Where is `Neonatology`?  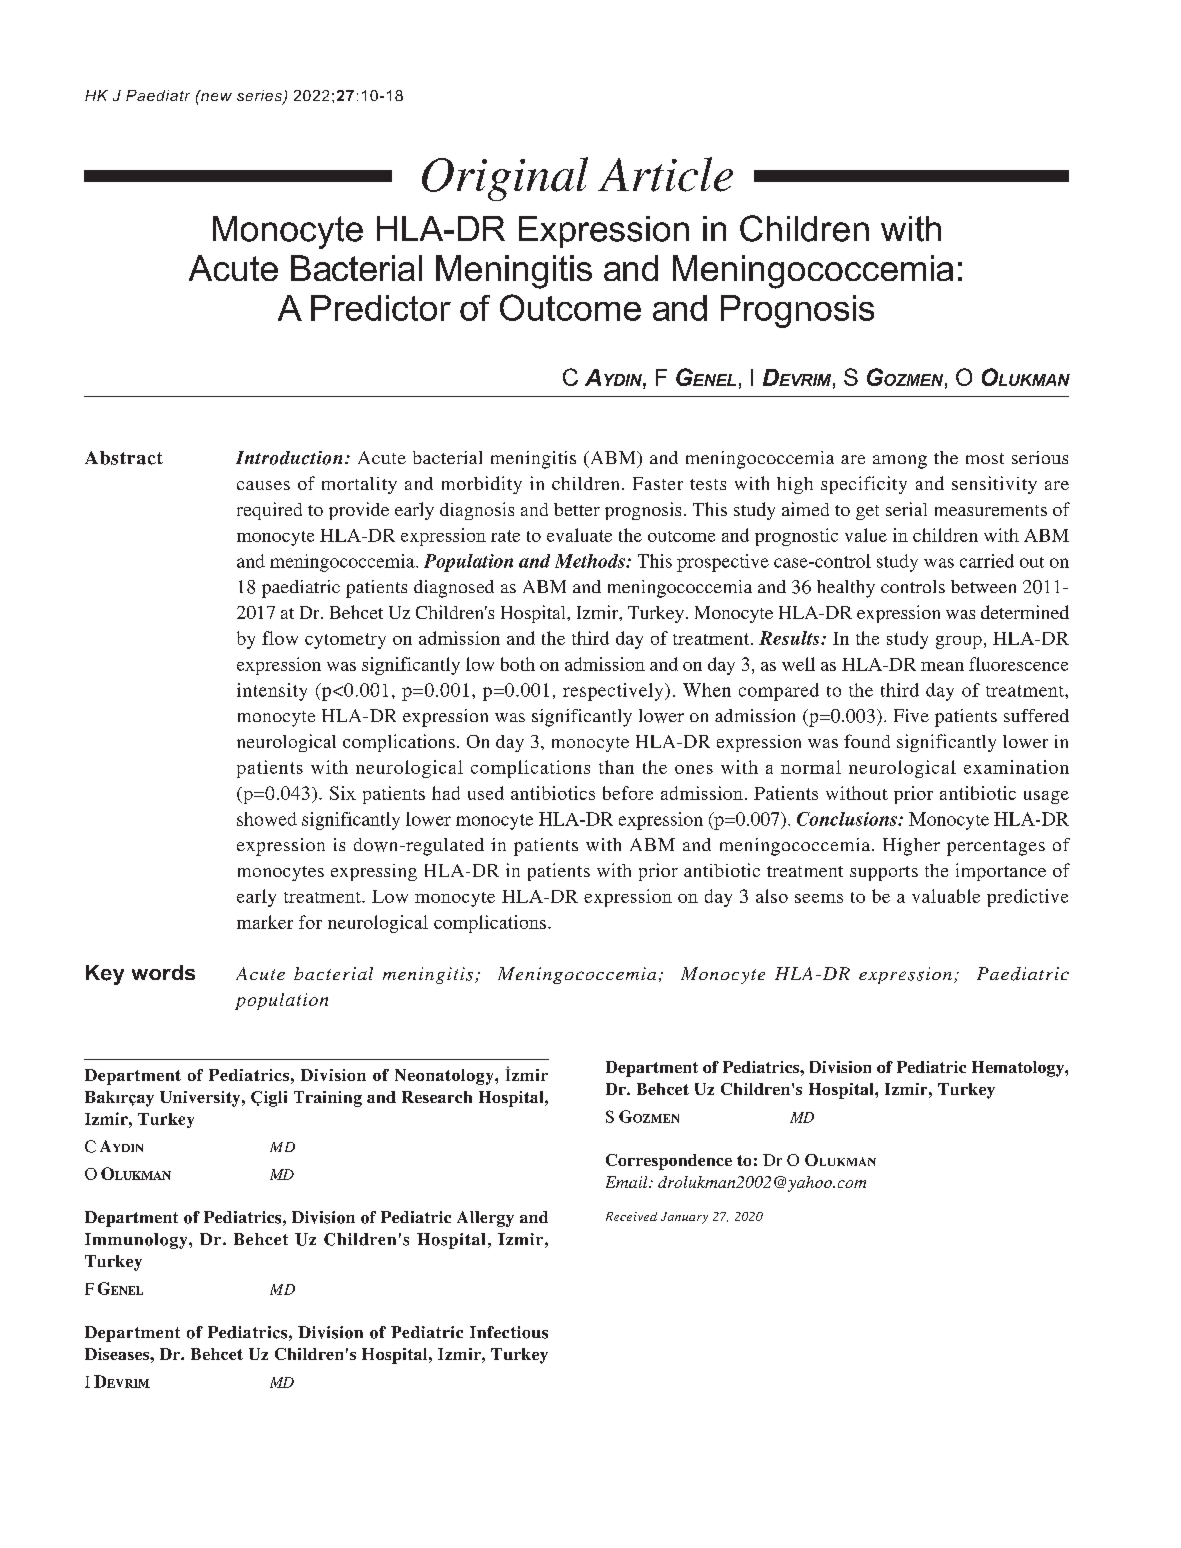
Neonatology is located at coordinates (445, 1077).
